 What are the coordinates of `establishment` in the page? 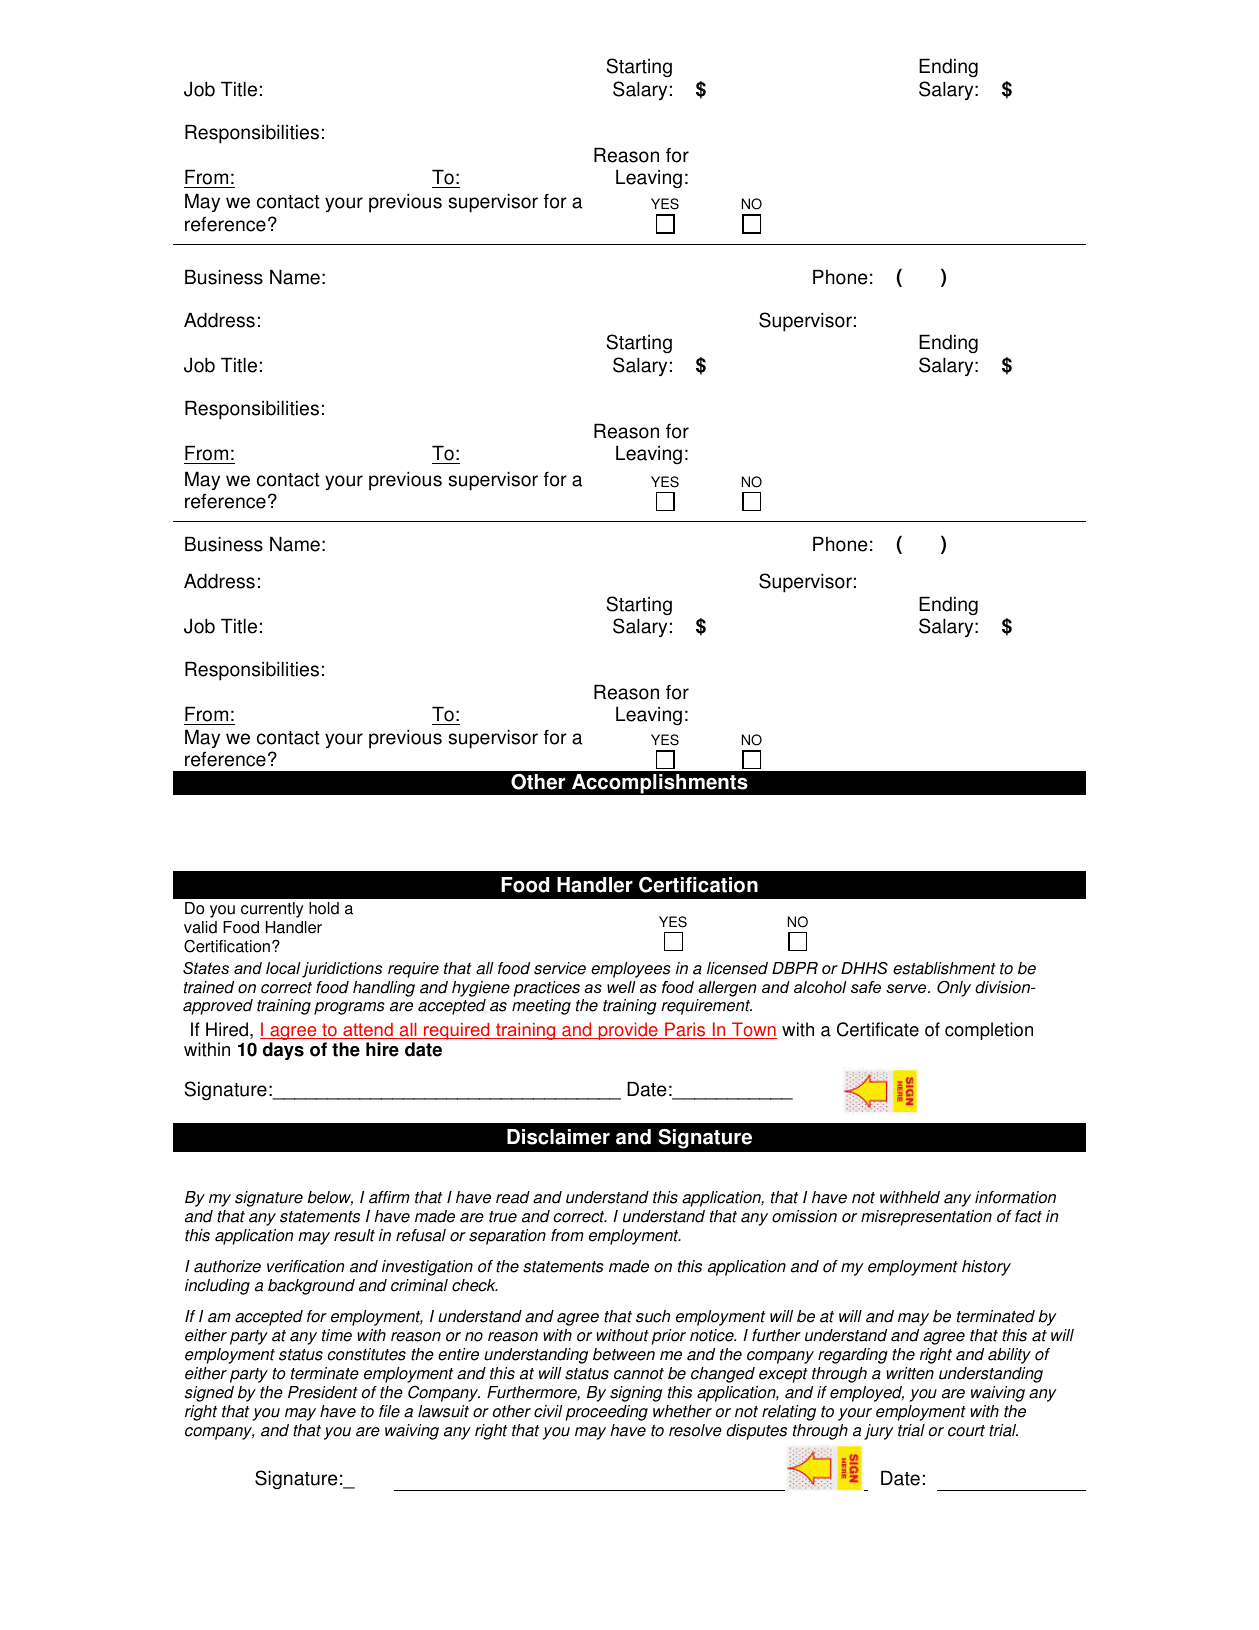 It's located at (944, 968).
